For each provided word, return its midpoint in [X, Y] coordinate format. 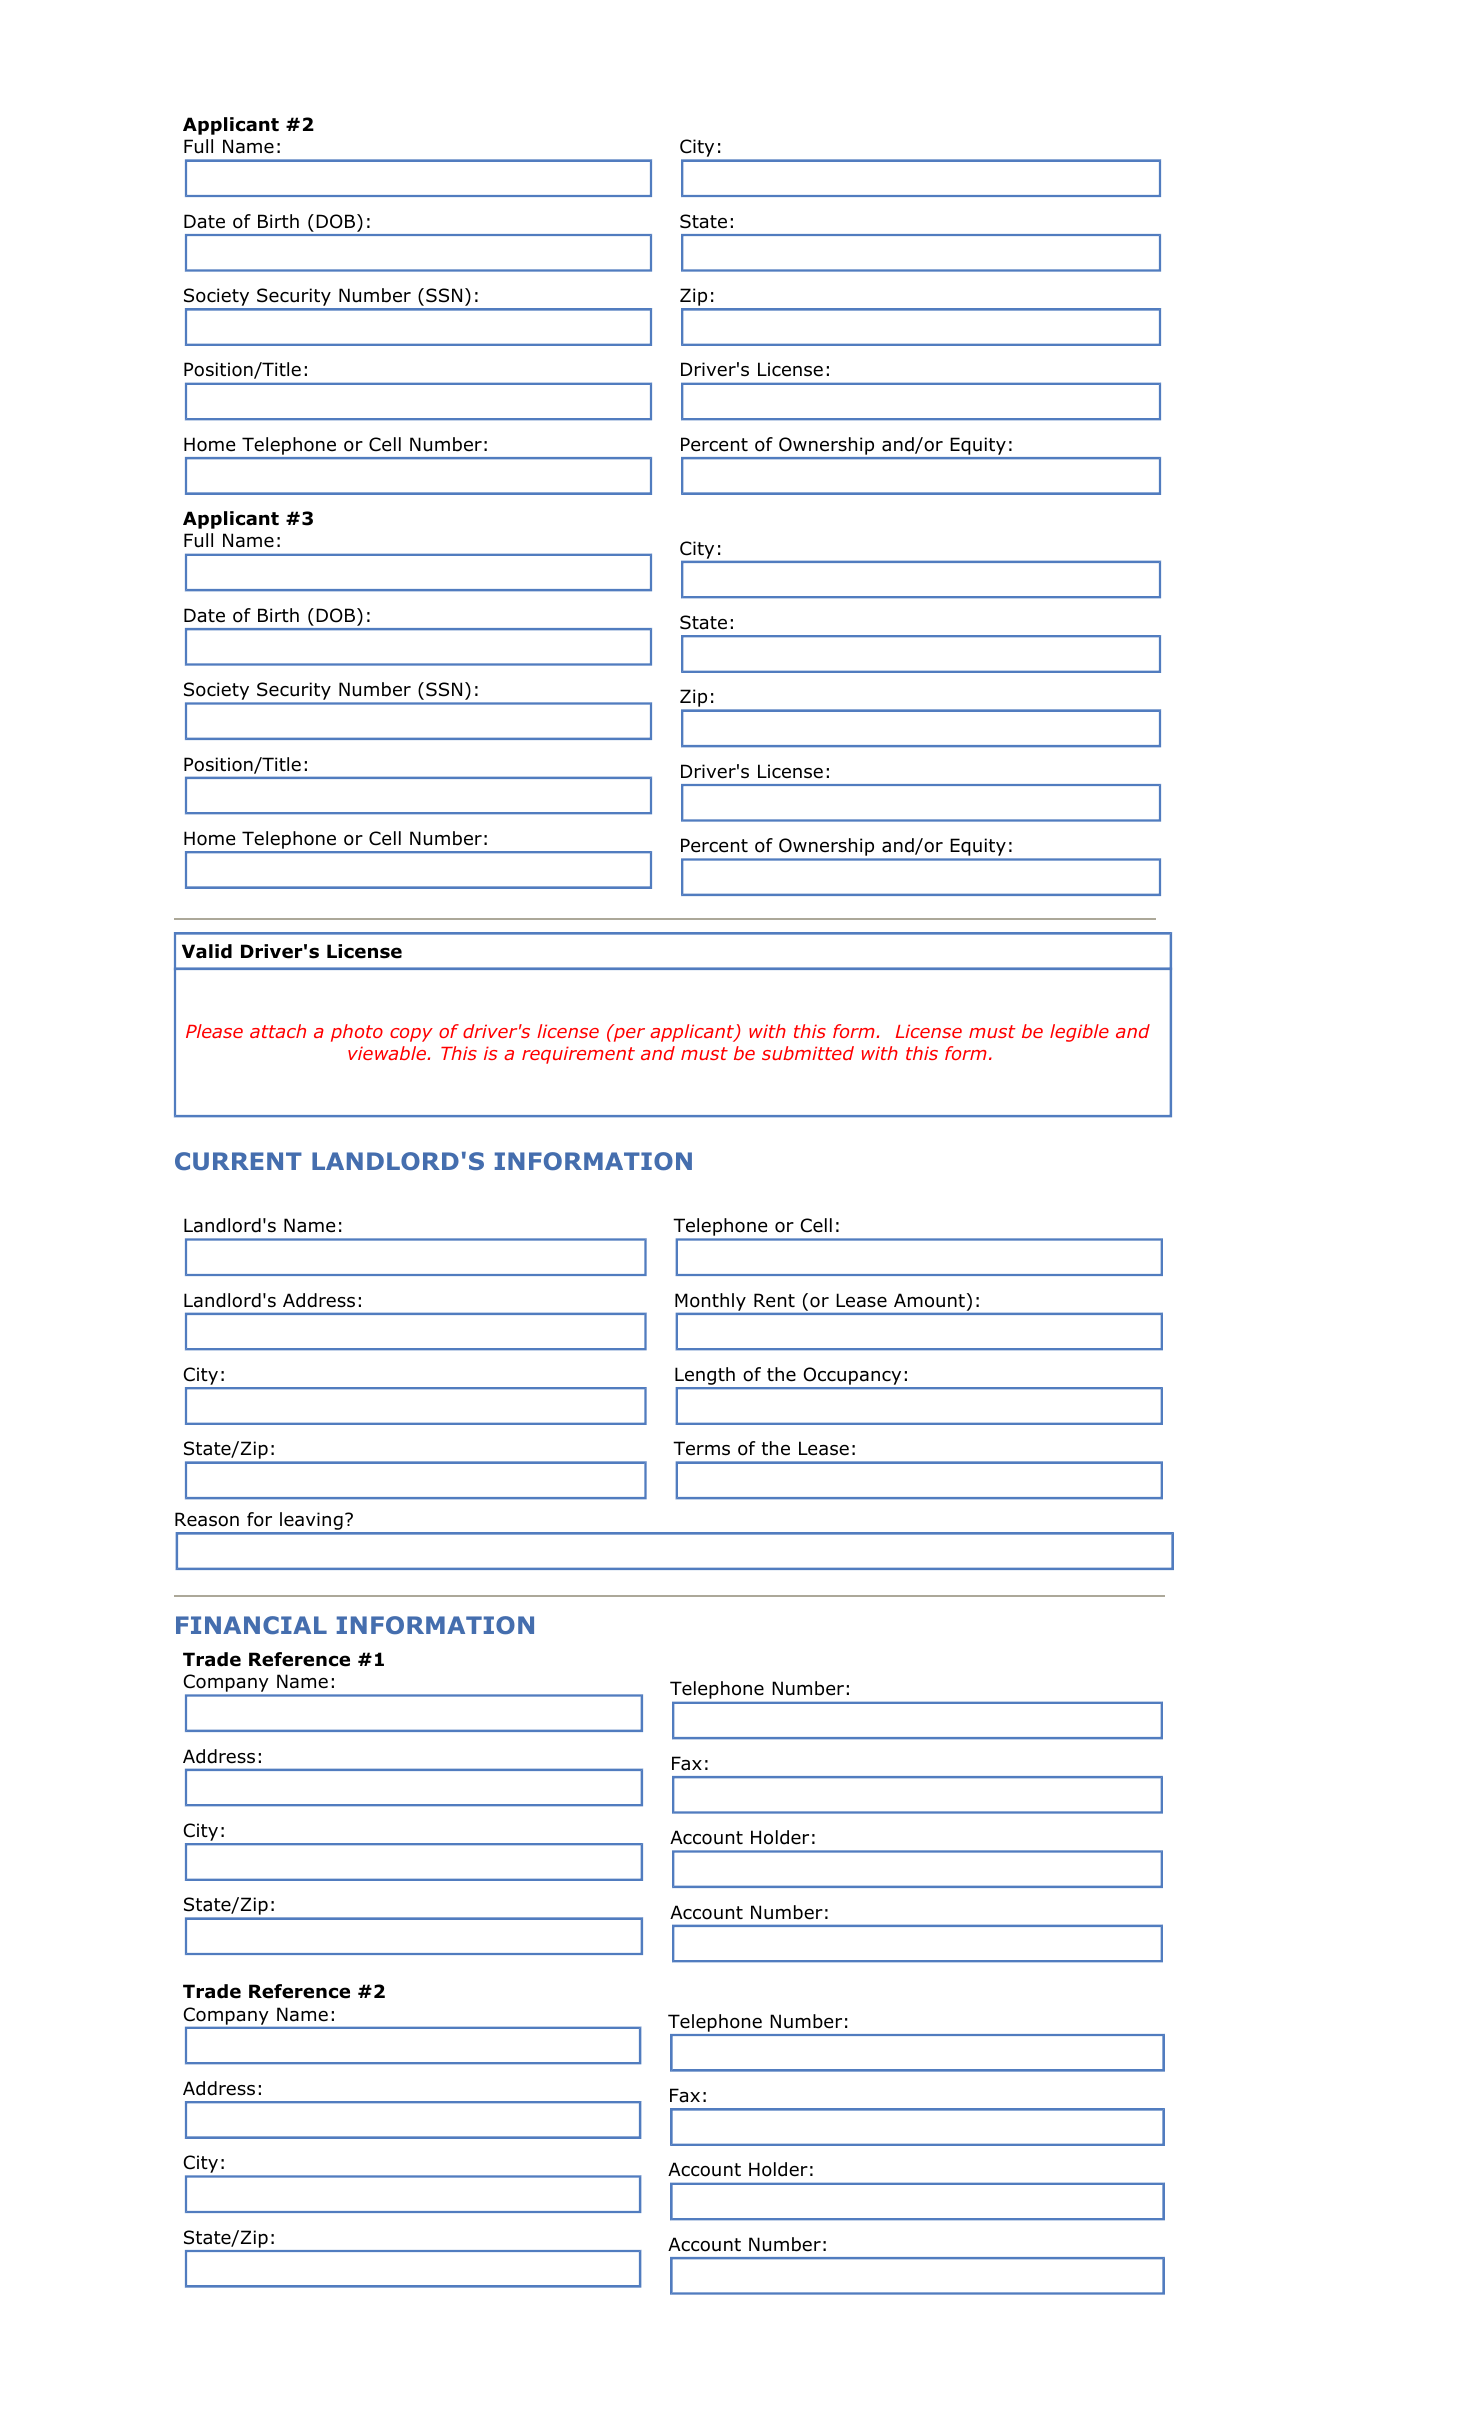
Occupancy [852, 1377]
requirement [578, 1055]
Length [706, 1377]
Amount [929, 1300]
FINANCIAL [251, 1625]
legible [1079, 1033]
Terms [701, 1448]
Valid [207, 951]
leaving [311, 1522]
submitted [808, 1053]
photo [357, 1033]
